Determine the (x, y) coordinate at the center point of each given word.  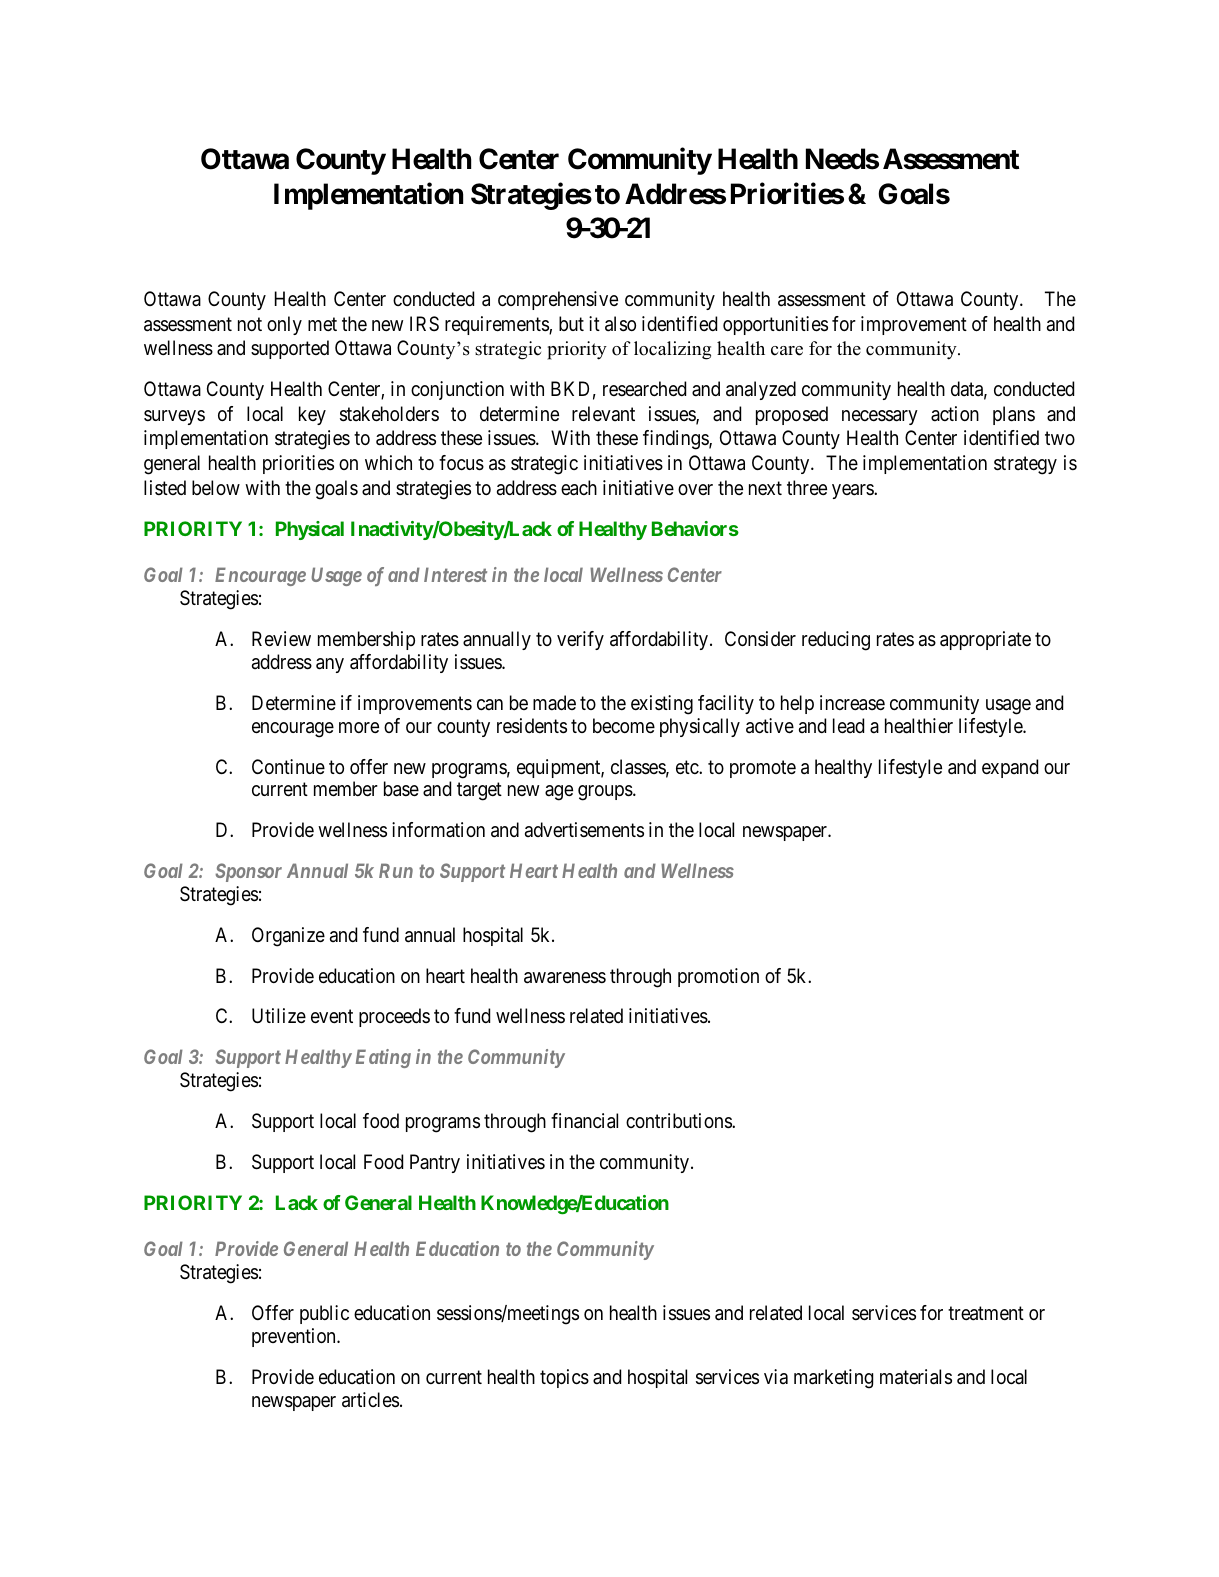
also (620, 324)
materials (916, 1377)
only (284, 325)
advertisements (584, 830)
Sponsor (249, 872)
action (955, 414)
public (324, 1314)
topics (564, 1378)
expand (1010, 768)
